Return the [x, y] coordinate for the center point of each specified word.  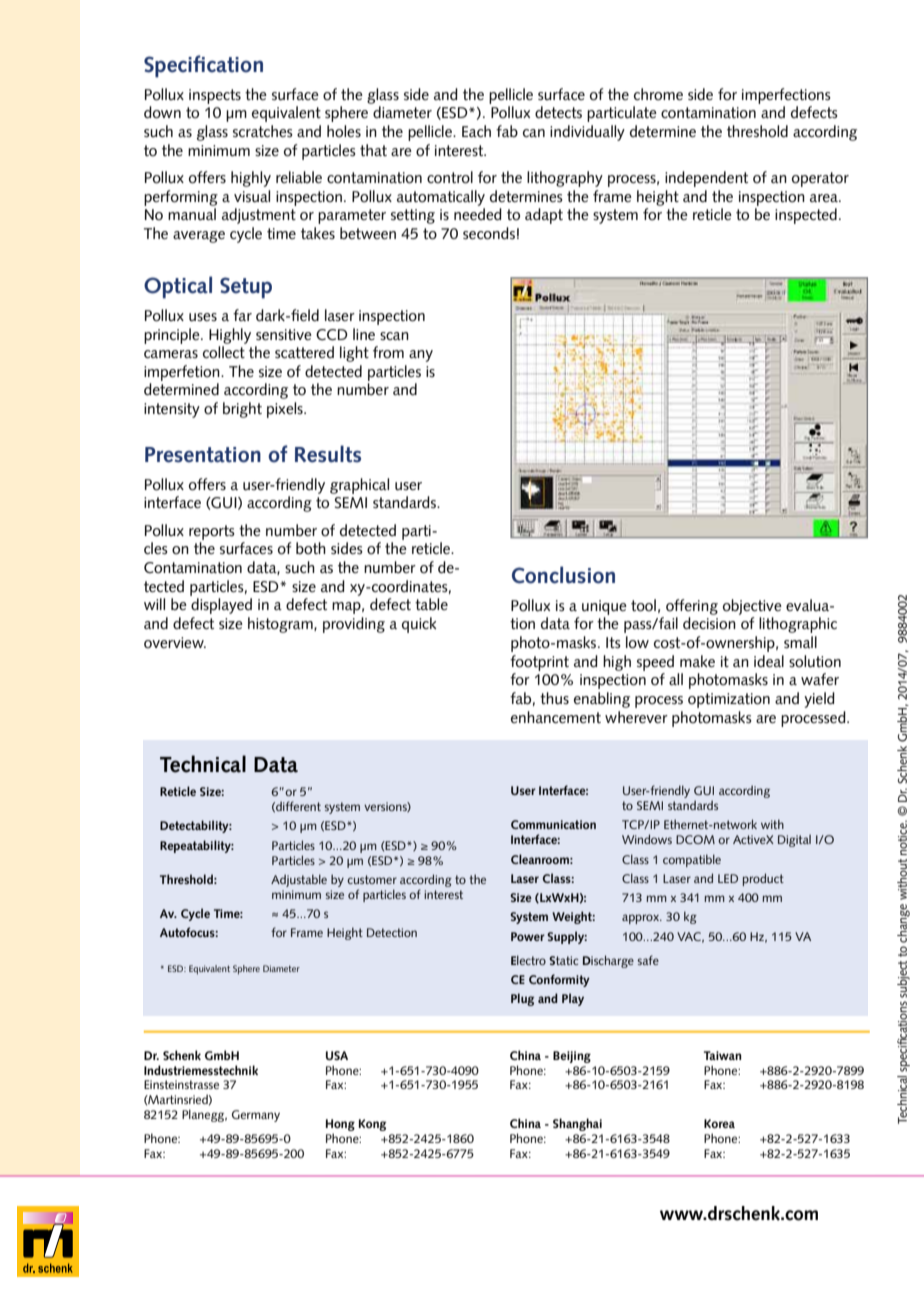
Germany [256, 1116]
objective [752, 607]
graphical [359, 486]
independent [706, 179]
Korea [719, 1123]
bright [242, 410]
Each [476, 131]
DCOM [695, 839]
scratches [263, 131]
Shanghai [577, 1124]
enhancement [556, 717]
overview [175, 643]
